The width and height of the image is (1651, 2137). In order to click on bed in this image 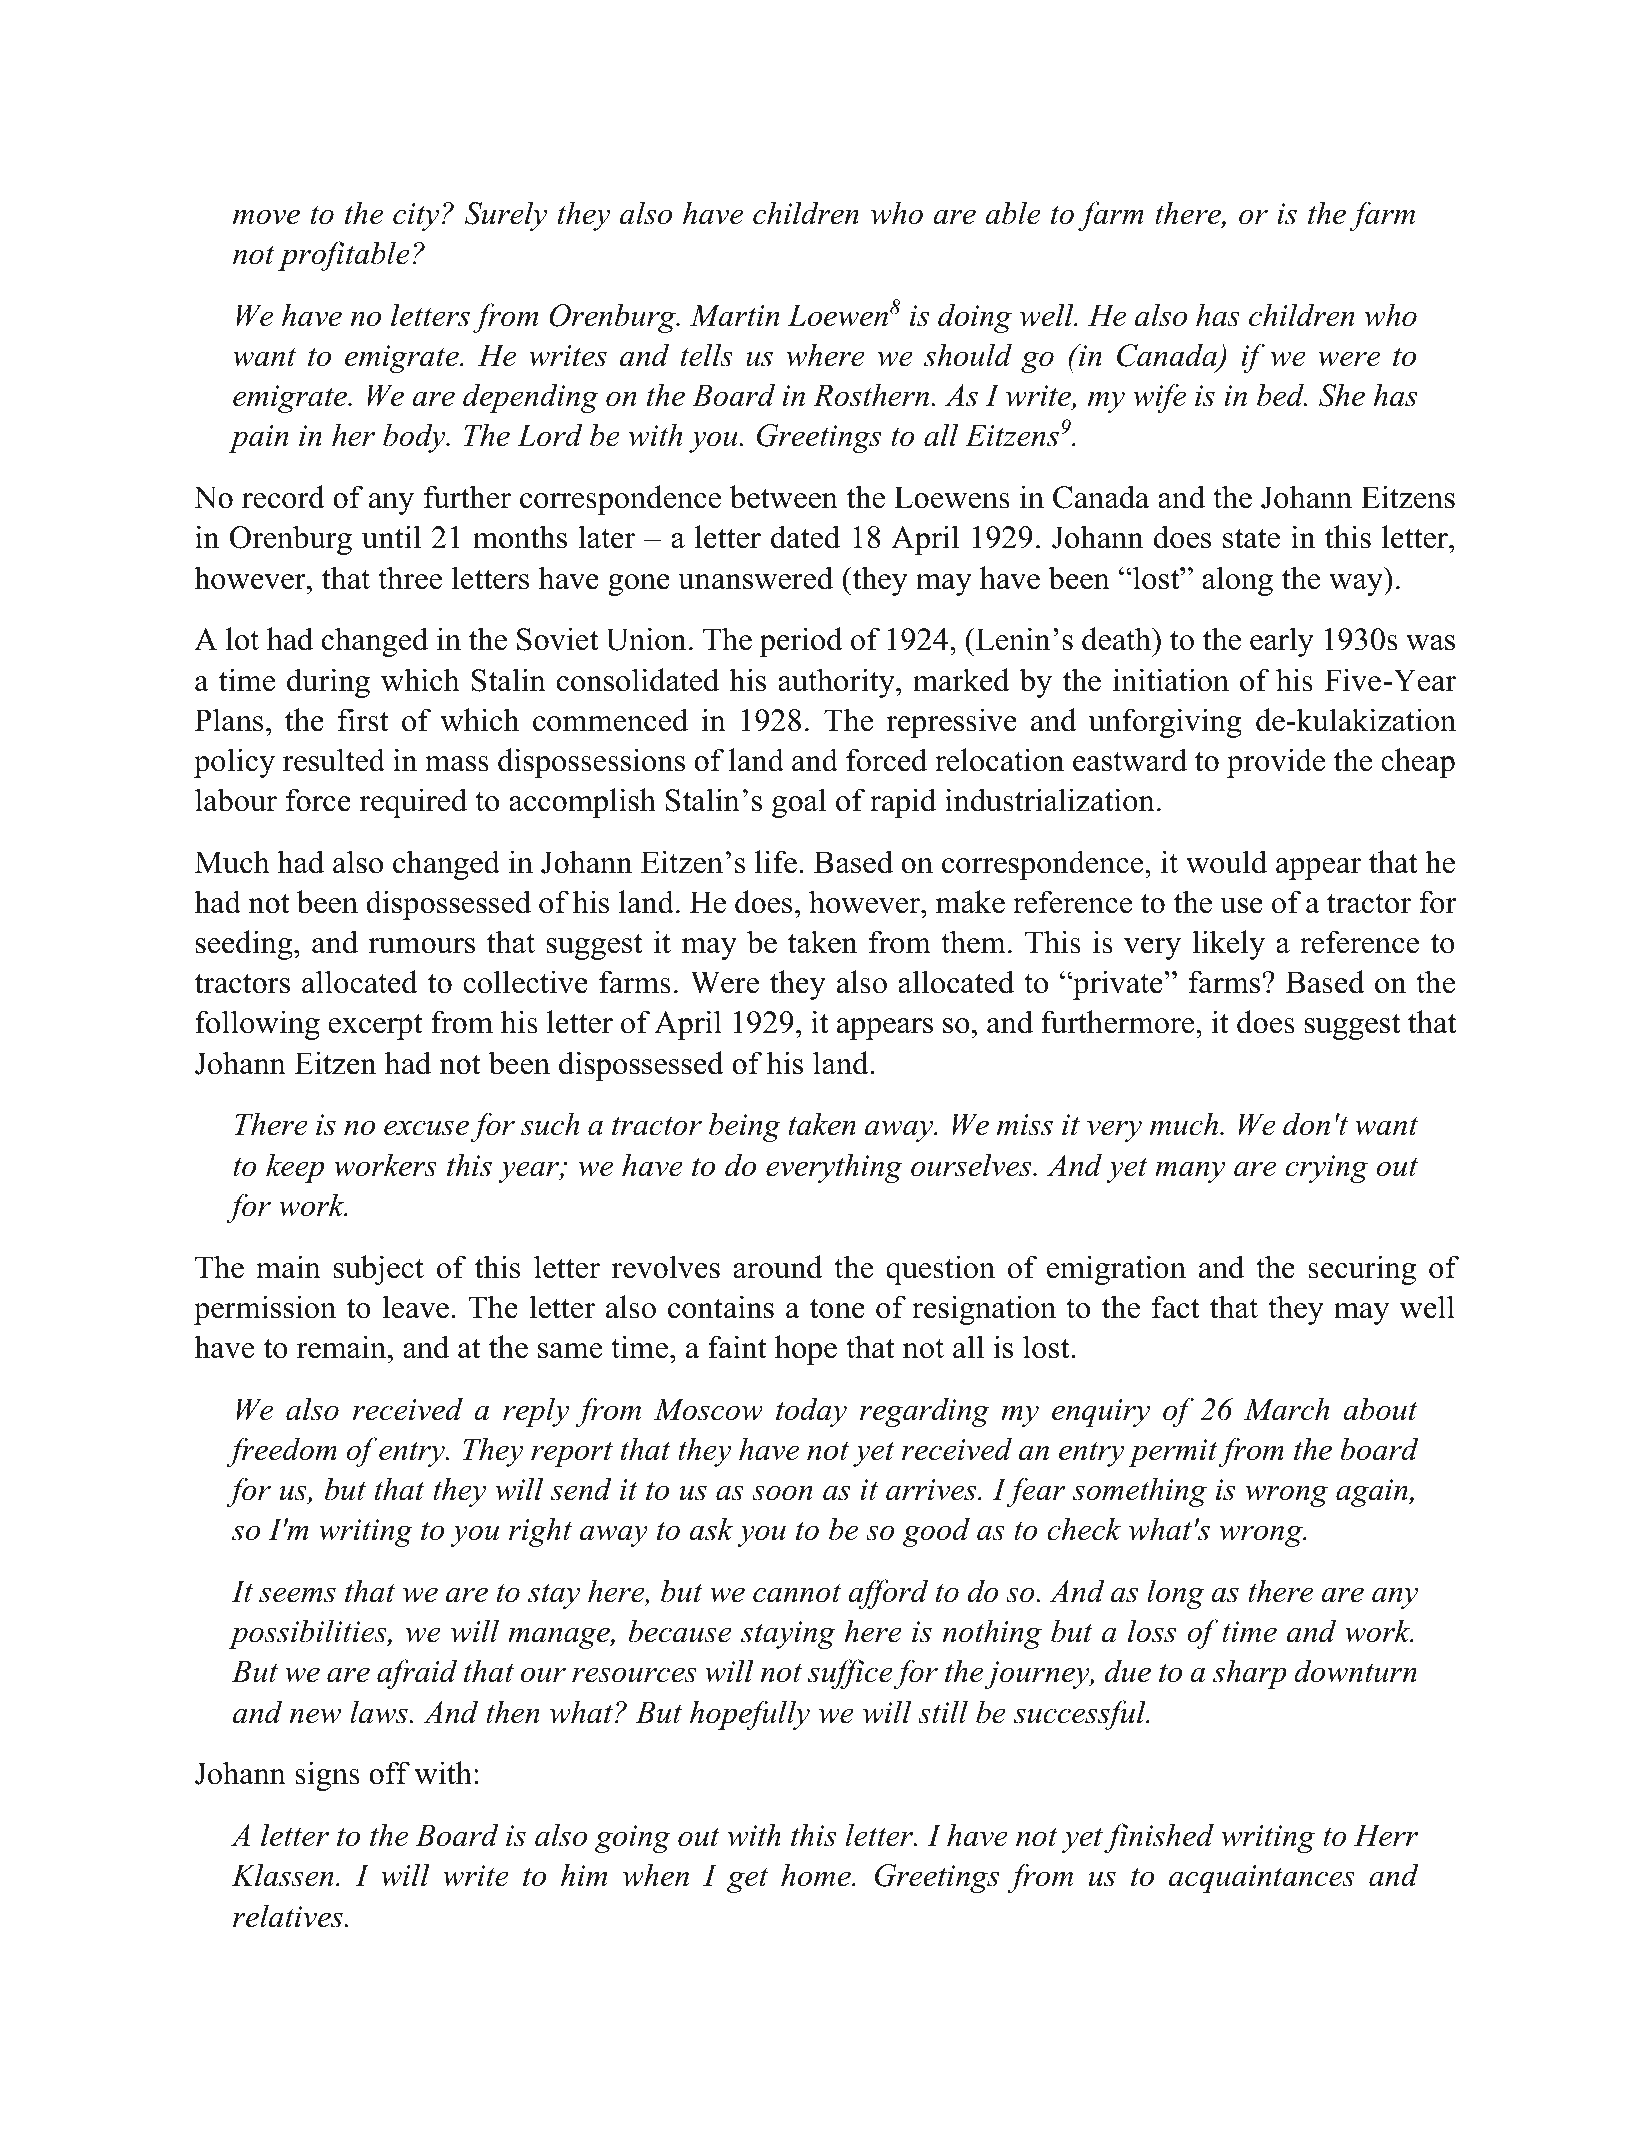, I will do `click(1282, 395)`.
